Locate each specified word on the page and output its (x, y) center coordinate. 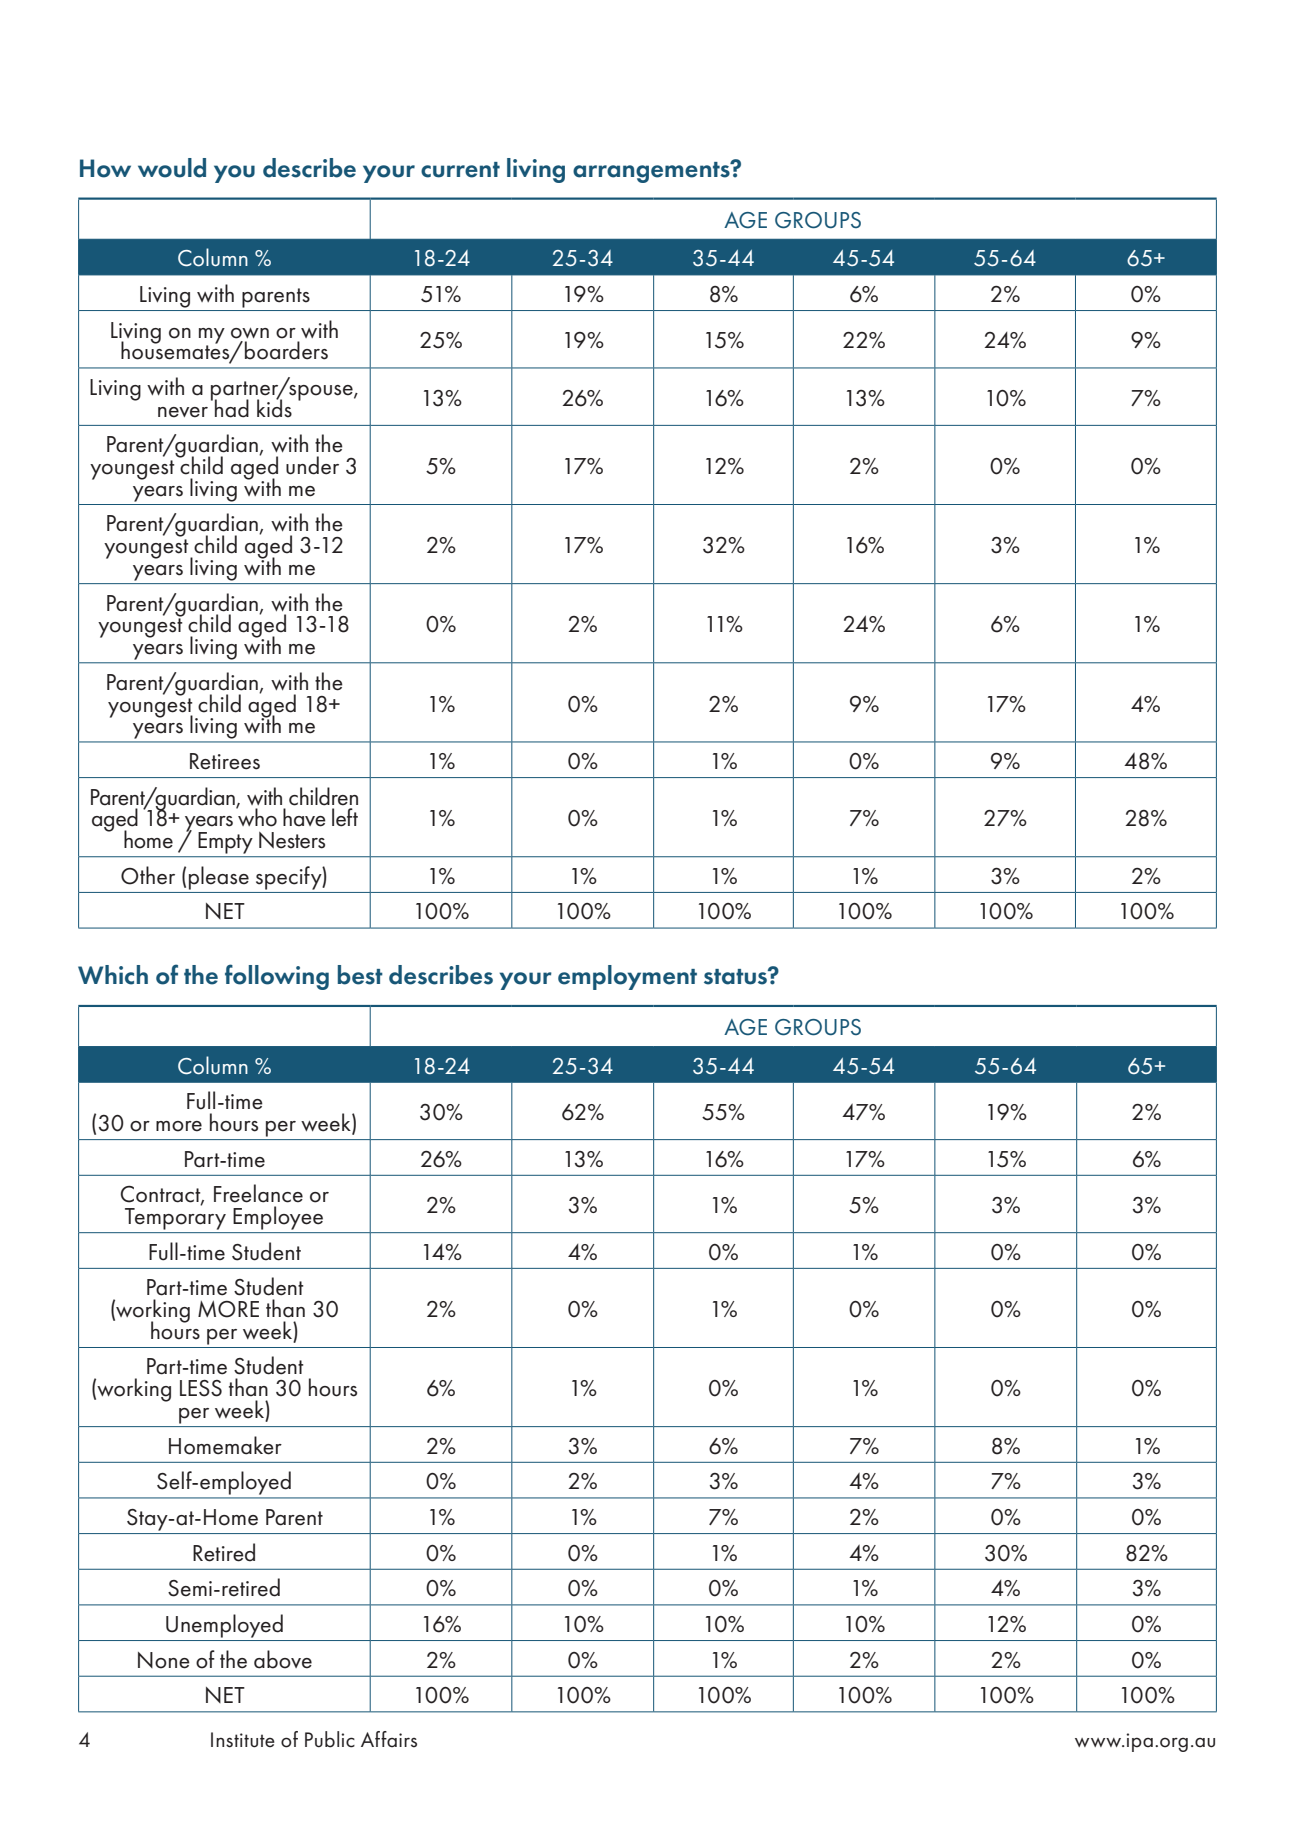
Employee (278, 1218)
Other (148, 875)
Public (330, 1739)
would (172, 168)
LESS (201, 1388)
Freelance (258, 1193)
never (183, 412)
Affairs (389, 1739)
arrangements (652, 172)
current (460, 170)
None (164, 1660)
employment (627, 977)
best (360, 975)
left (345, 817)
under (312, 465)
